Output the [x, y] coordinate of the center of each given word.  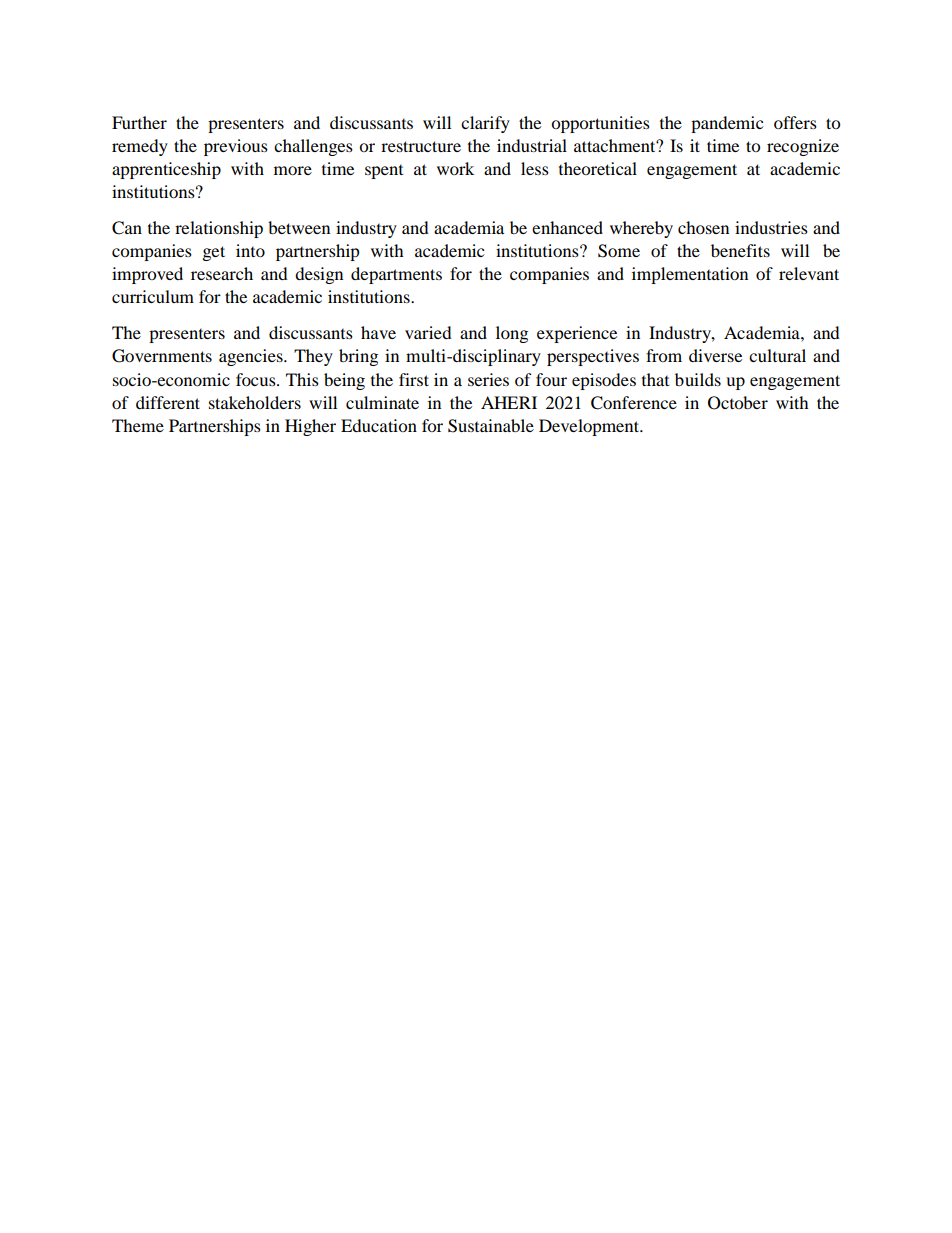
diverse [715, 355]
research [222, 273]
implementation [690, 275]
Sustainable [491, 426]
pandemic [727, 124]
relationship [219, 229]
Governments [162, 356]
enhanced [567, 227]
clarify [485, 124]
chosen [703, 227]
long [512, 334]
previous [236, 147]
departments [396, 275]
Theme [138, 425]
